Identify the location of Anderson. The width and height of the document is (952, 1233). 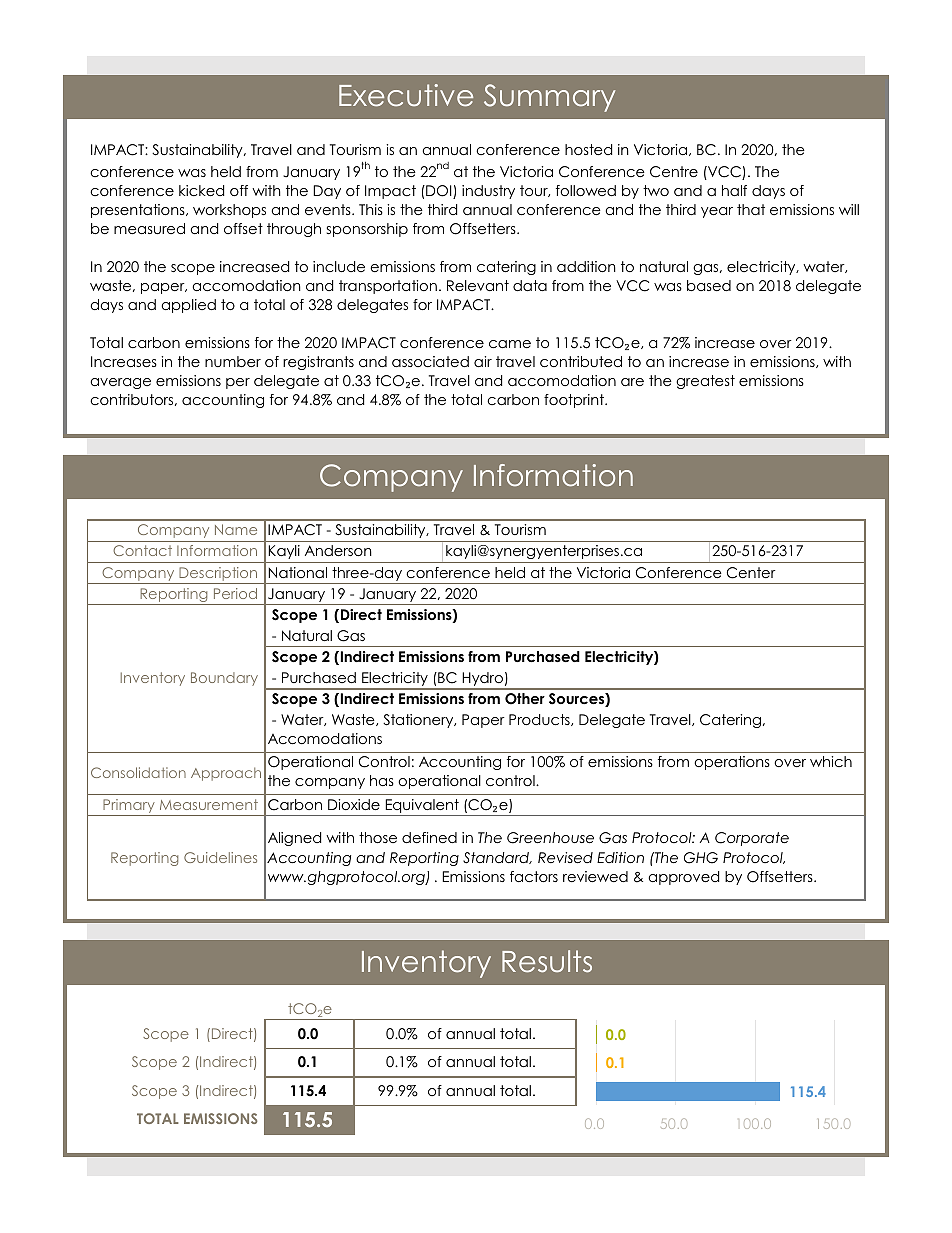
(338, 550).
